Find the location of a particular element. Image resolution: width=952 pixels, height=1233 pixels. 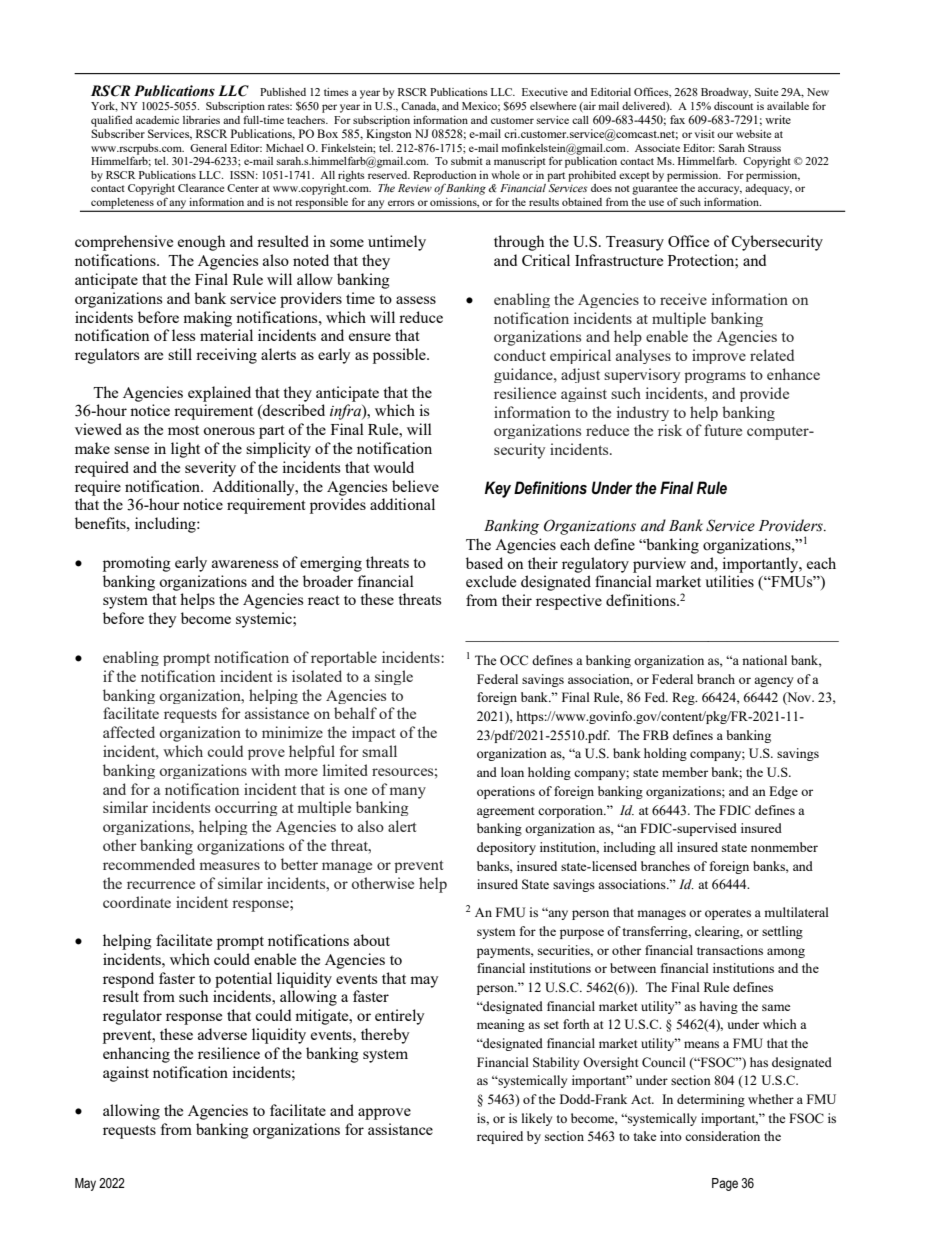

libraries is located at coordinates (201, 120).
